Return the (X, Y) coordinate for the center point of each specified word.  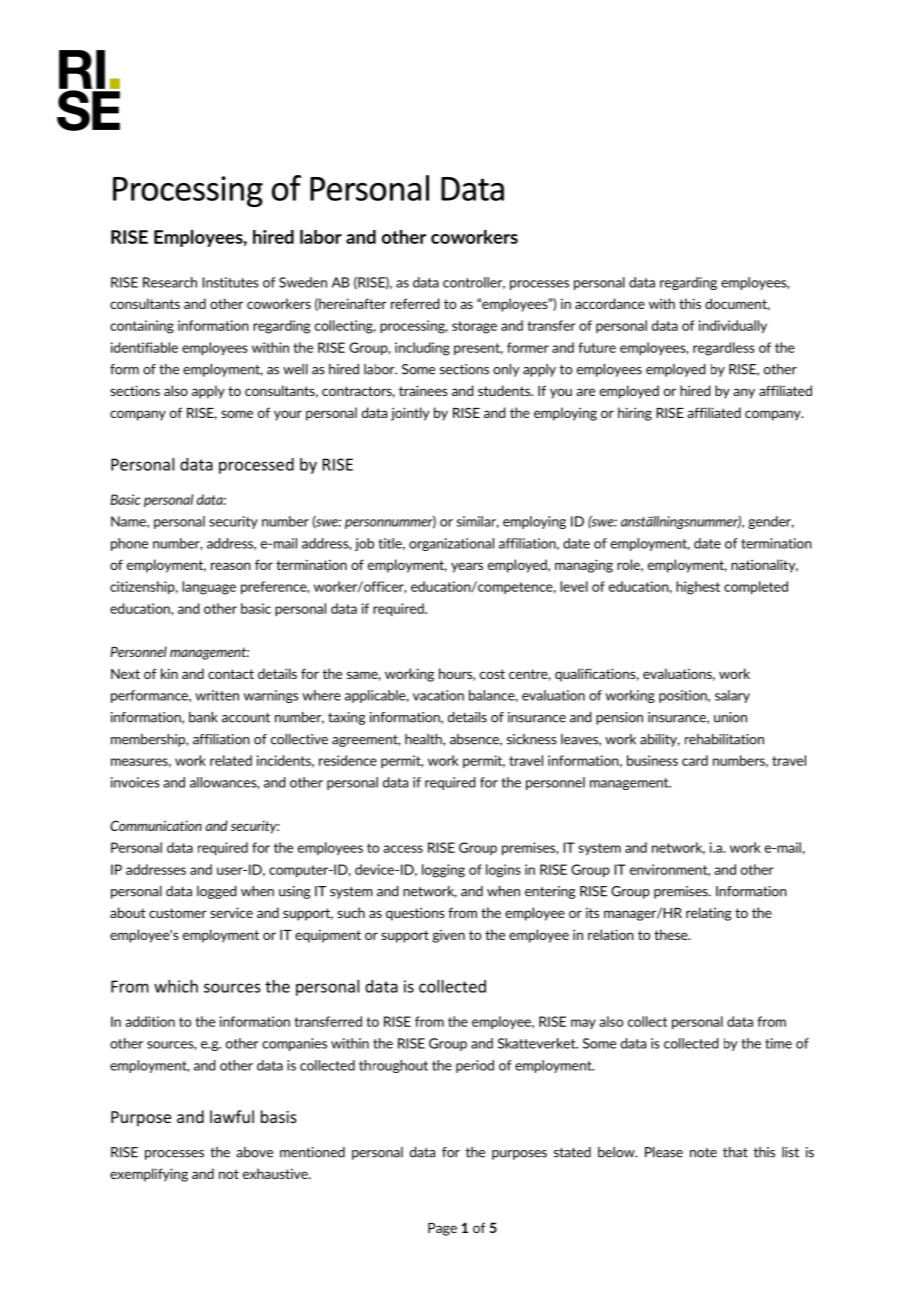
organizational (451, 544)
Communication (156, 825)
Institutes (230, 282)
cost (492, 674)
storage (474, 327)
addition (150, 1021)
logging (443, 871)
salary (732, 696)
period (475, 1066)
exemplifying (149, 1175)
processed (256, 466)
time (778, 1043)
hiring (635, 414)
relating (709, 914)
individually (733, 326)
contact (231, 674)
